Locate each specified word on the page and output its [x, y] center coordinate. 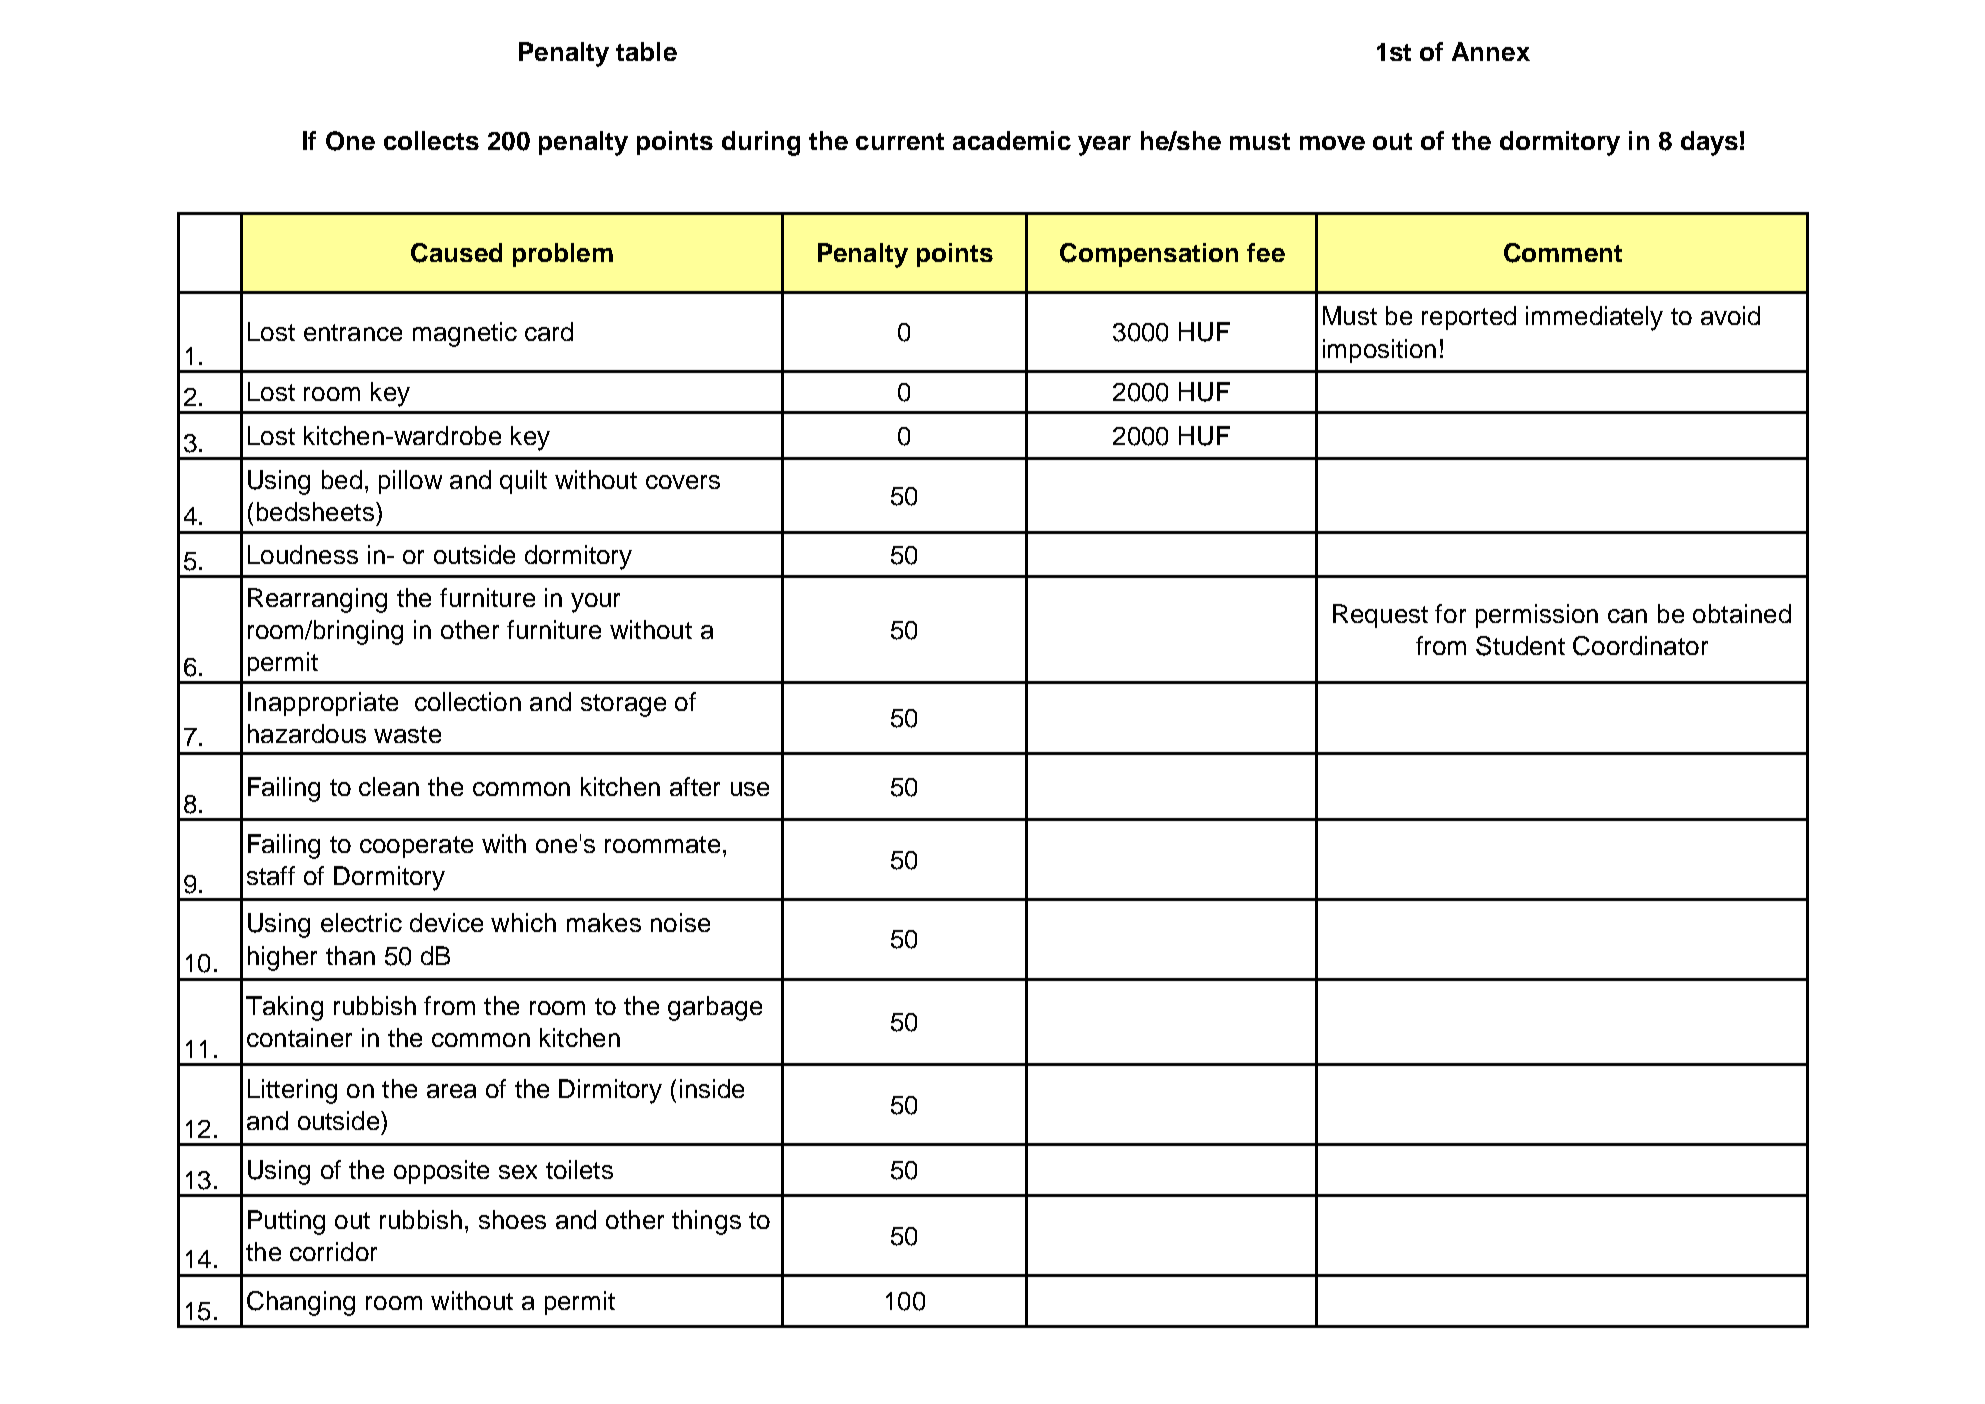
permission [1537, 616]
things [706, 1222]
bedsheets [315, 511]
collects [431, 140]
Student [1520, 646]
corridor [333, 1251]
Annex [1491, 51]
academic [1012, 140]
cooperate [416, 847]
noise [680, 922]
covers [683, 482]
